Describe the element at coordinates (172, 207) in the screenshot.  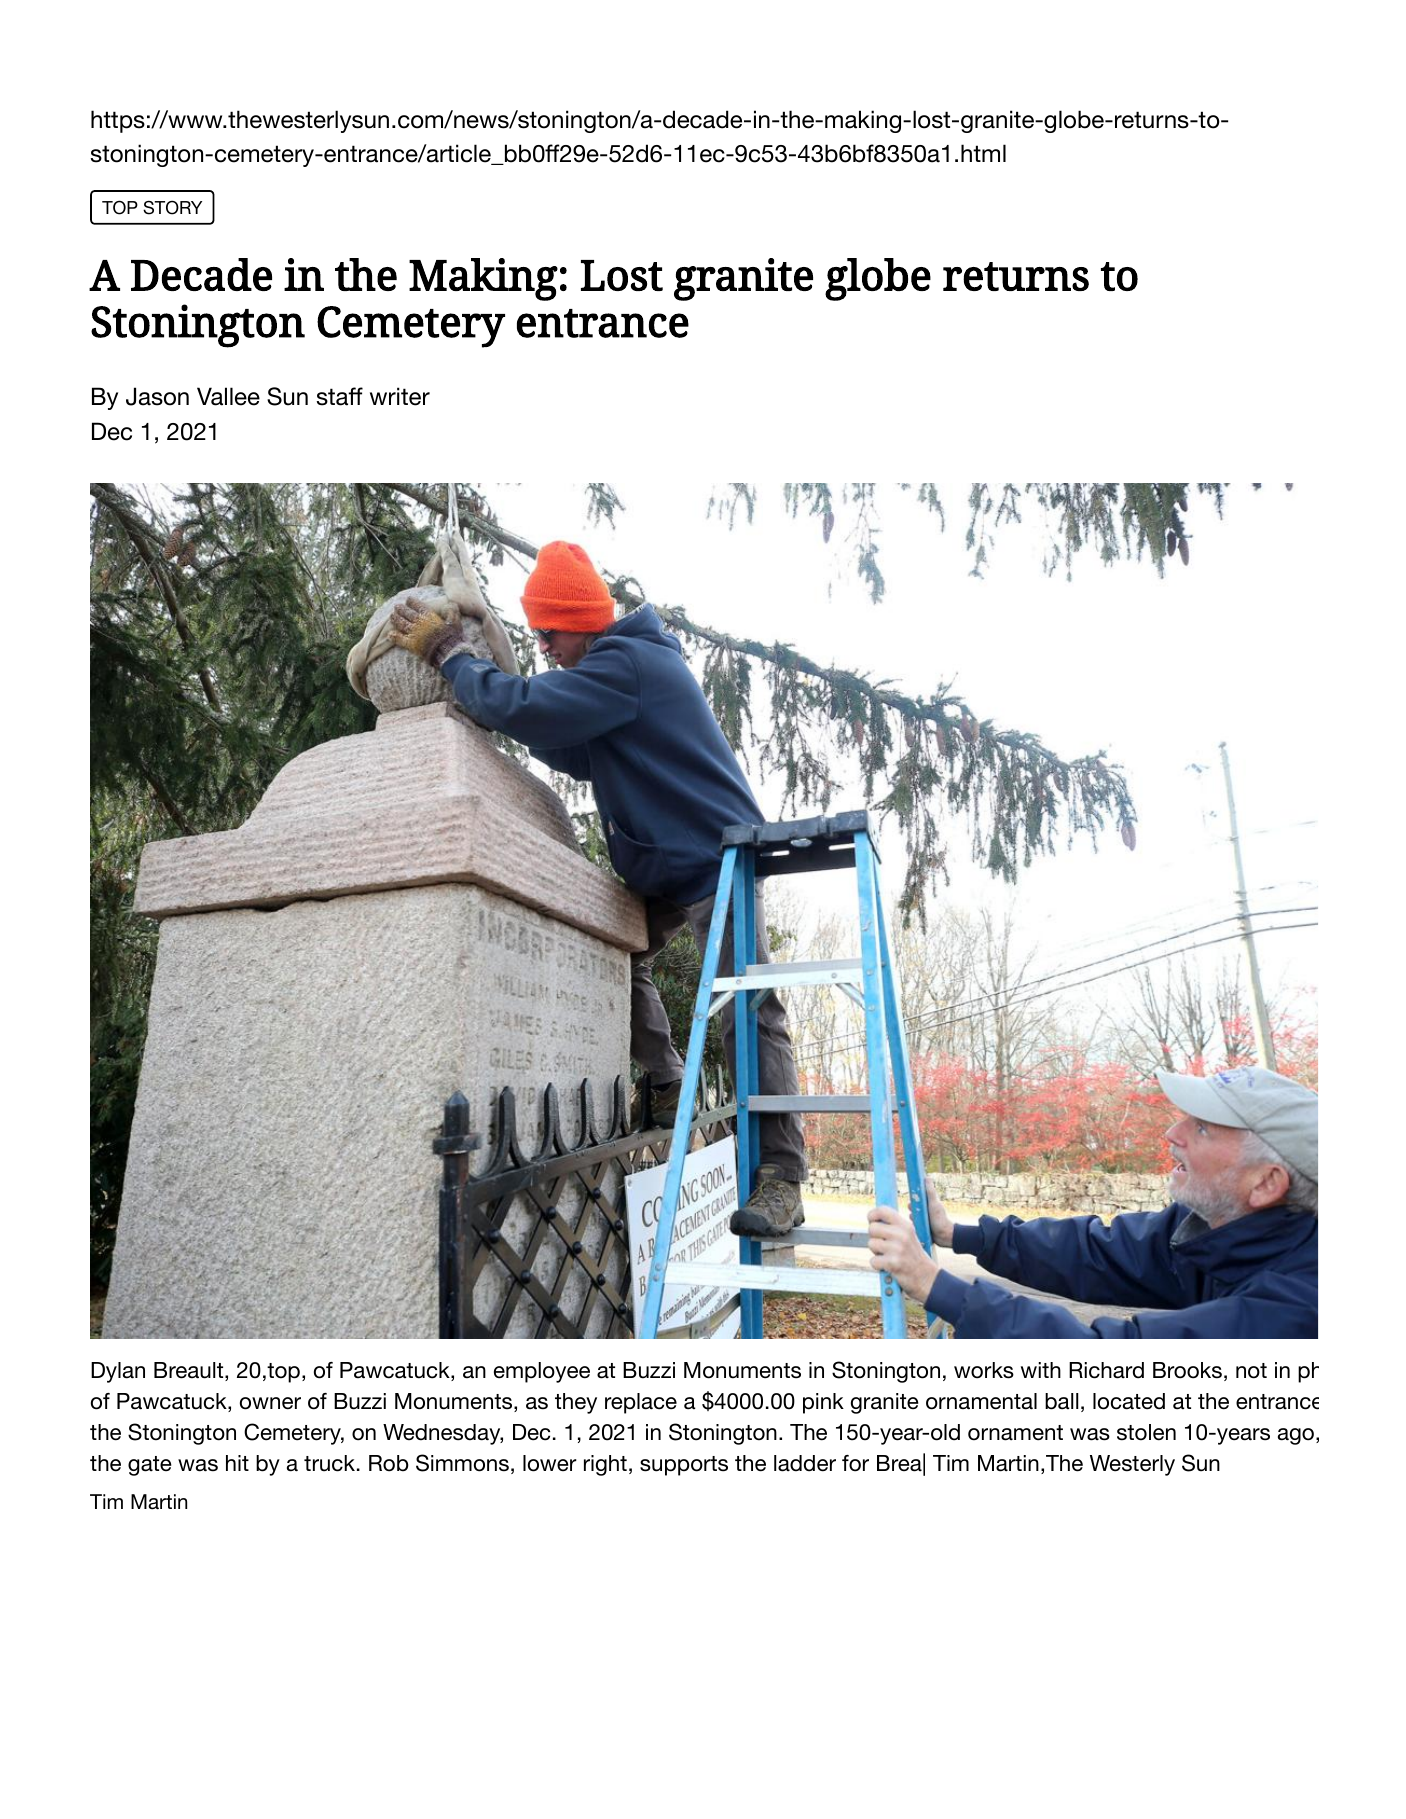
I see `STORY` at that location.
